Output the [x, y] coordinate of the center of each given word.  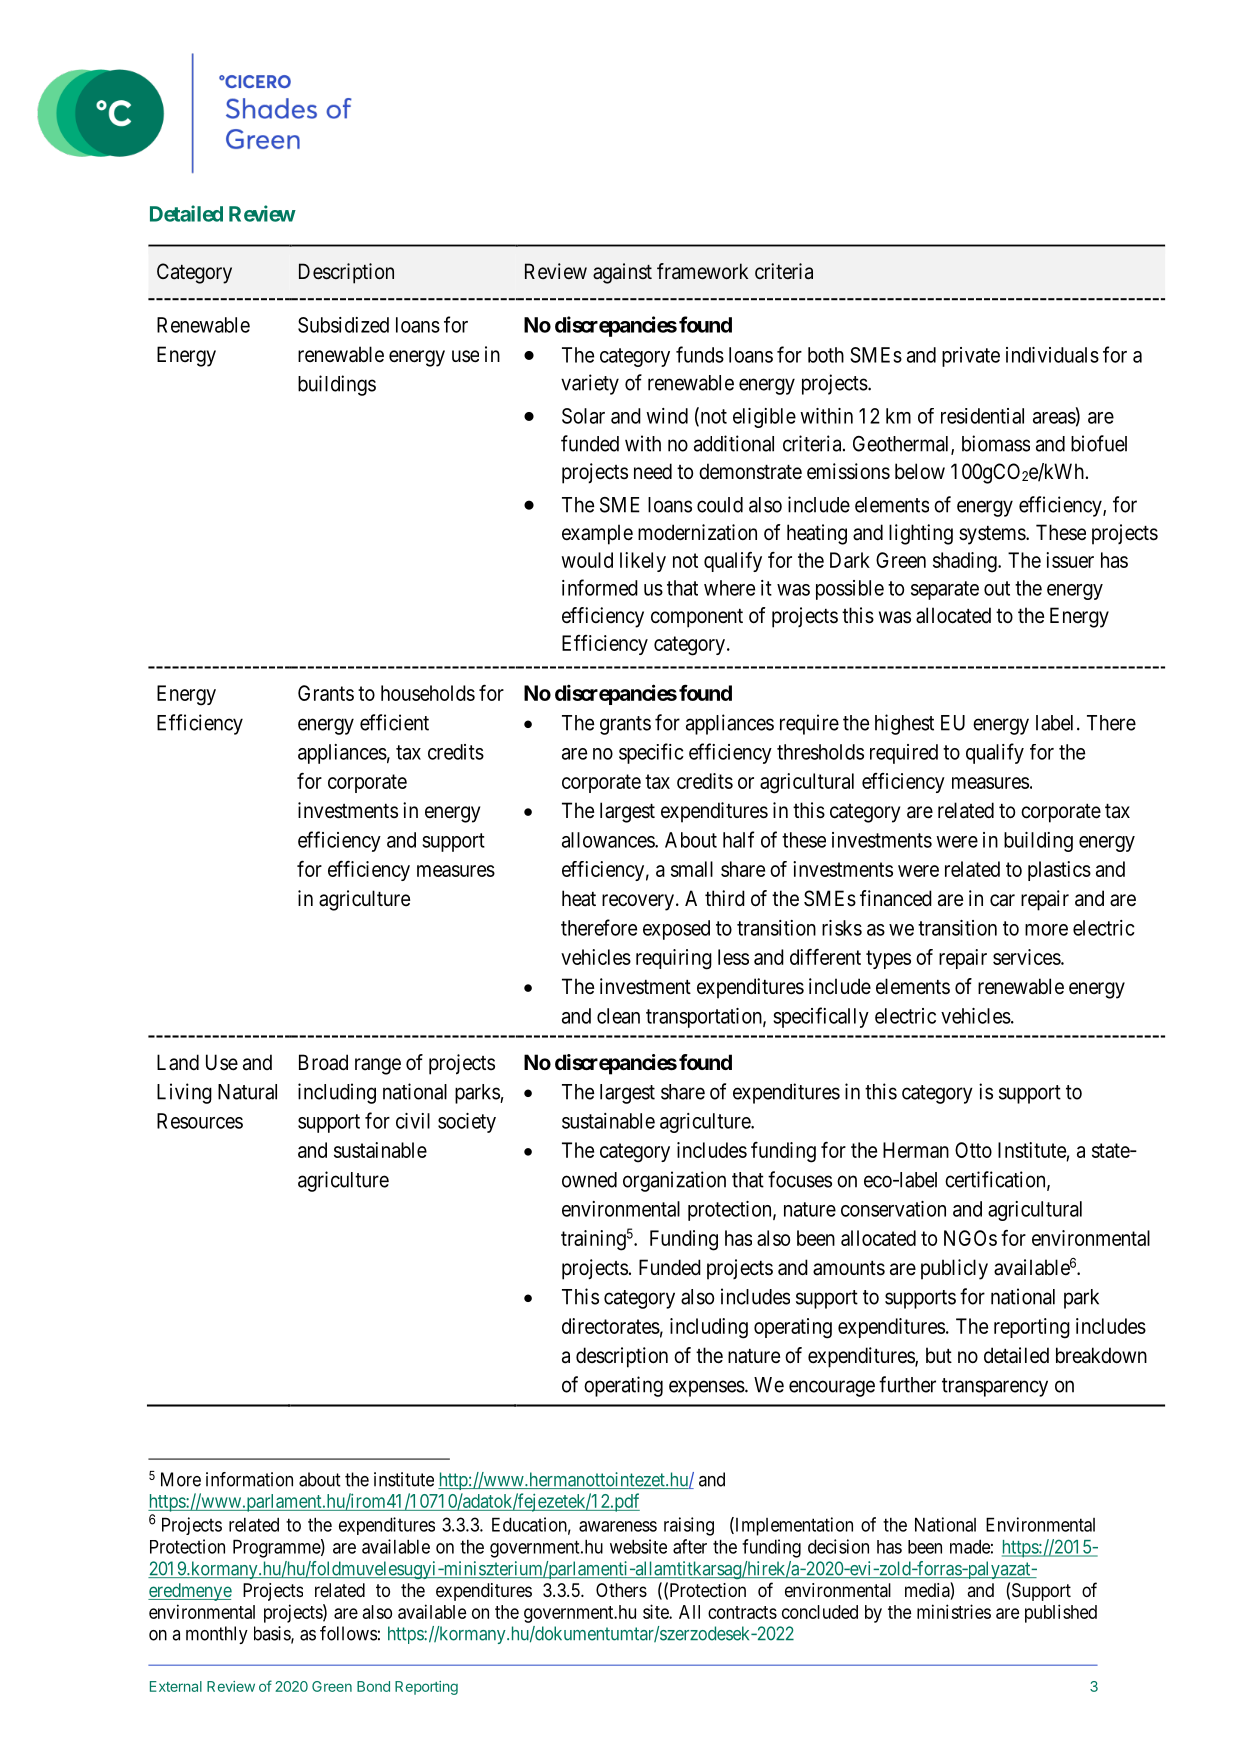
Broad [323, 1062]
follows [348, 1633]
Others [621, 1590]
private [971, 357]
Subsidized [343, 325]
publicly [954, 1269]
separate [945, 590]
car [1002, 900]
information [249, 1479]
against [622, 273]
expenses [707, 1388]
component [697, 618]
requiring [674, 959]
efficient [394, 722]
